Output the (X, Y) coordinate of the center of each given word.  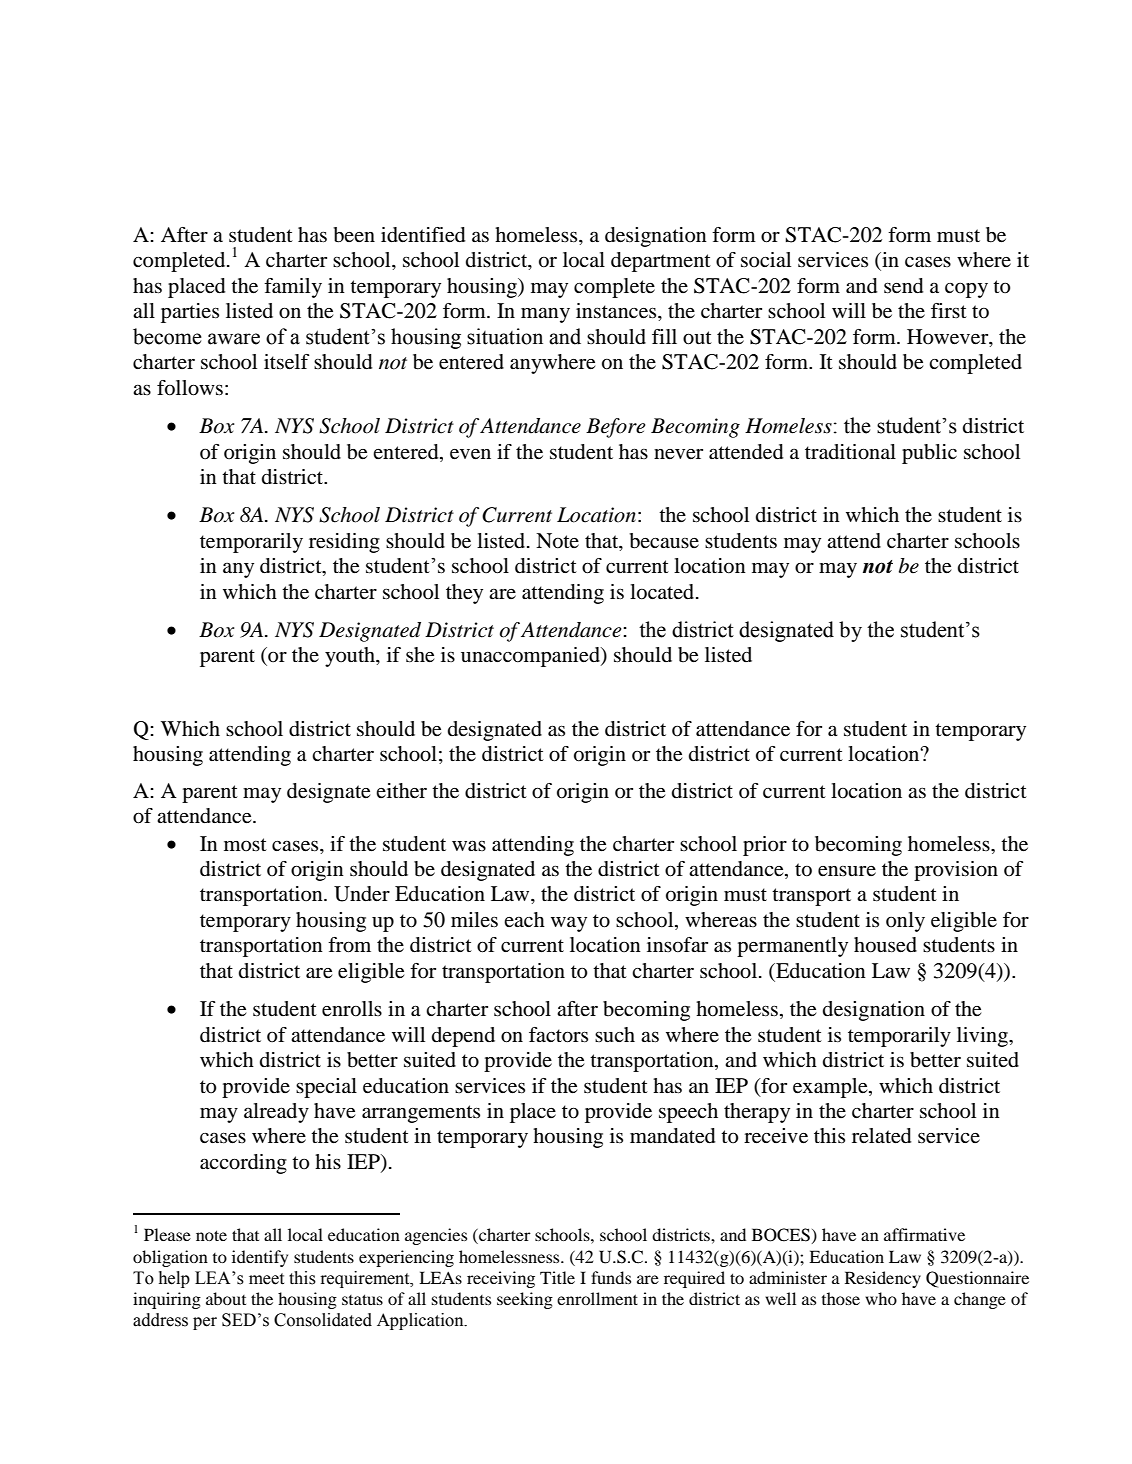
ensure (847, 871)
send (903, 286)
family (293, 288)
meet (266, 1279)
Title (557, 1277)
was (469, 846)
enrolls (352, 1009)
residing (344, 543)
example (831, 1088)
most (245, 845)
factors (558, 1035)
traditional (850, 452)
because (664, 541)
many (545, 315)
